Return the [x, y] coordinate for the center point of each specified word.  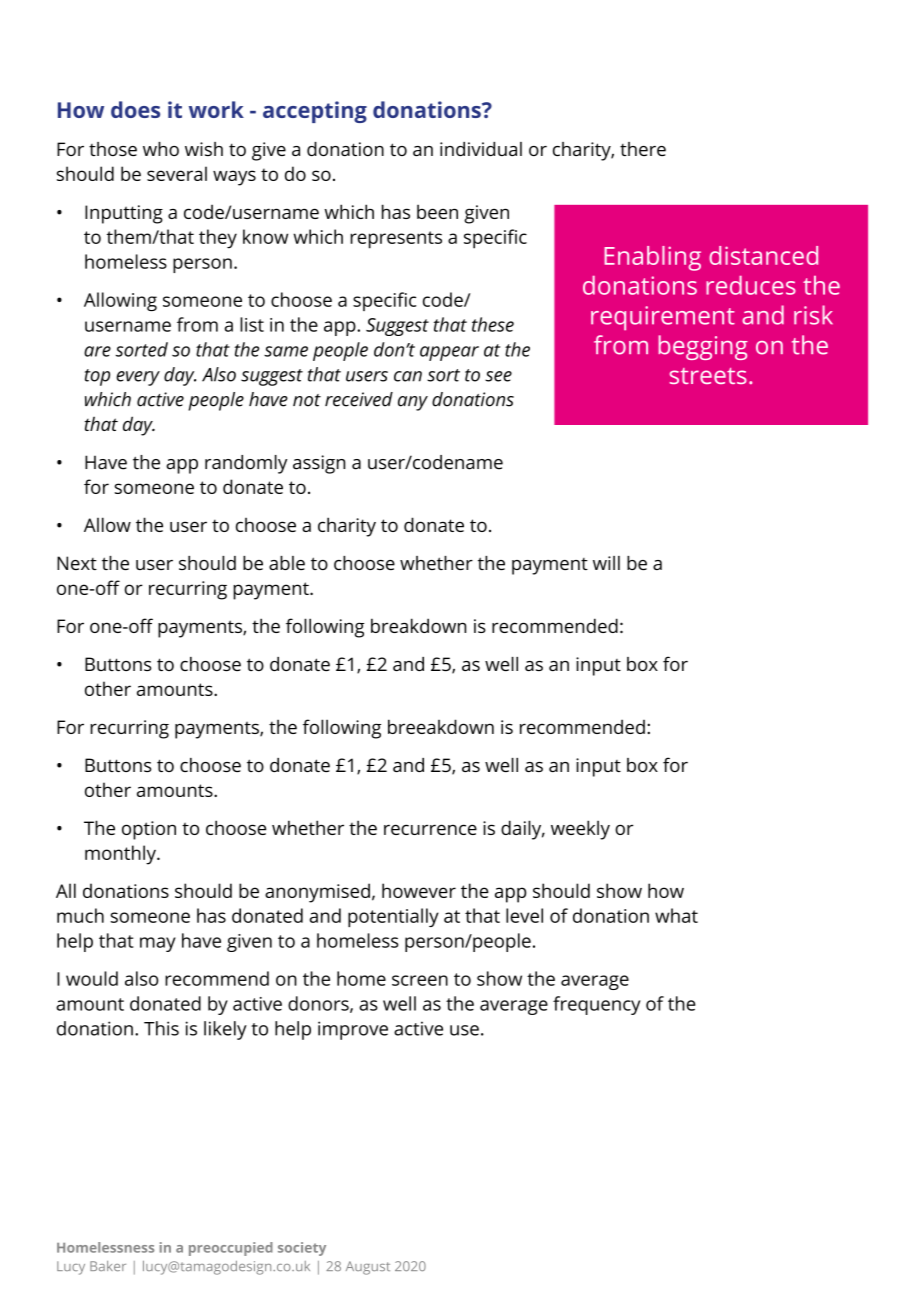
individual [481, 149]
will [606, 563]
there [643, 149]
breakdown [418, 625]
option [149, 830]
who [161, 149]
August [368, 1268]
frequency [597, 1005]
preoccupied [231, 1249]
